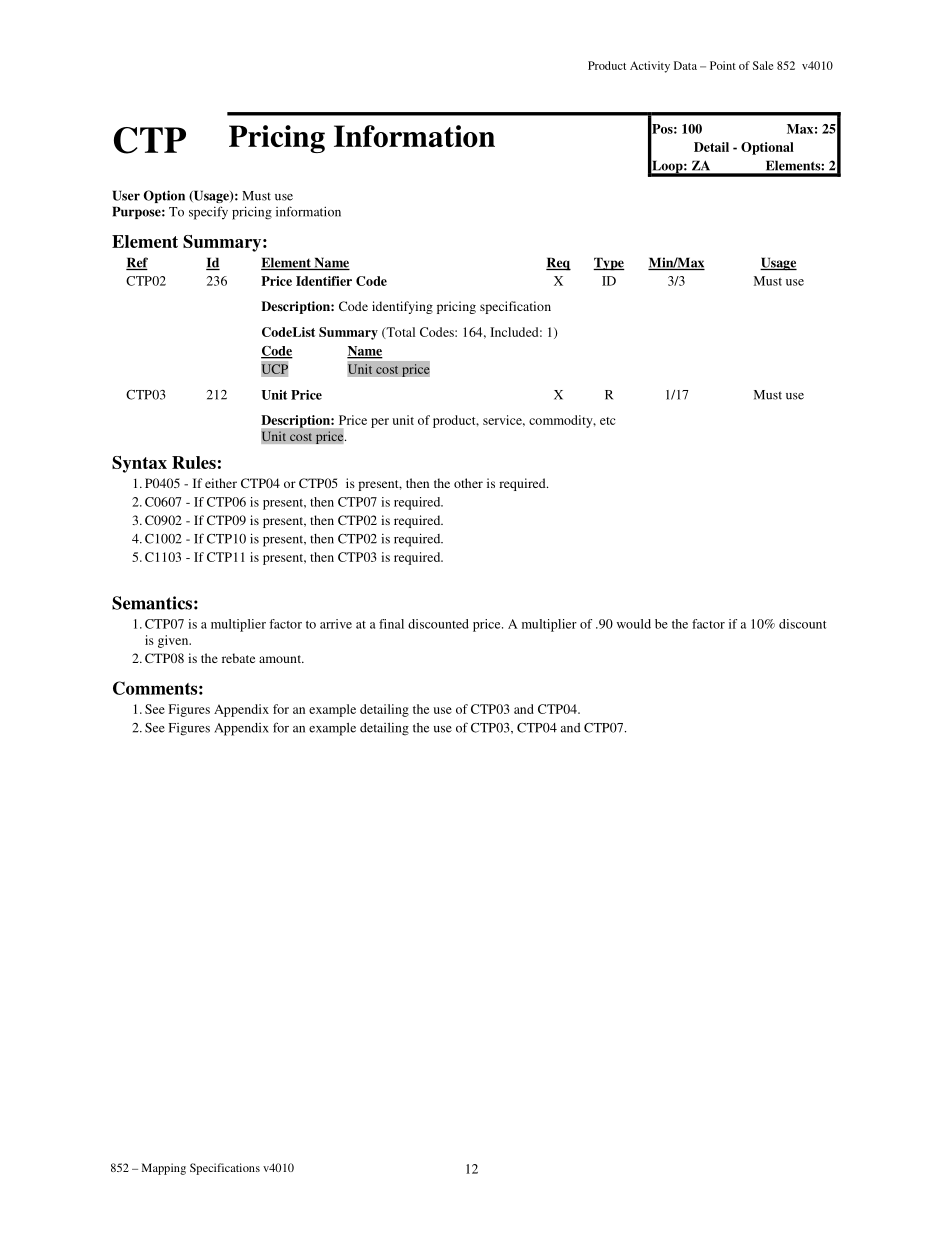  Describe the element at coordinates (608, 421) in the document. I see `etc` at that location.
